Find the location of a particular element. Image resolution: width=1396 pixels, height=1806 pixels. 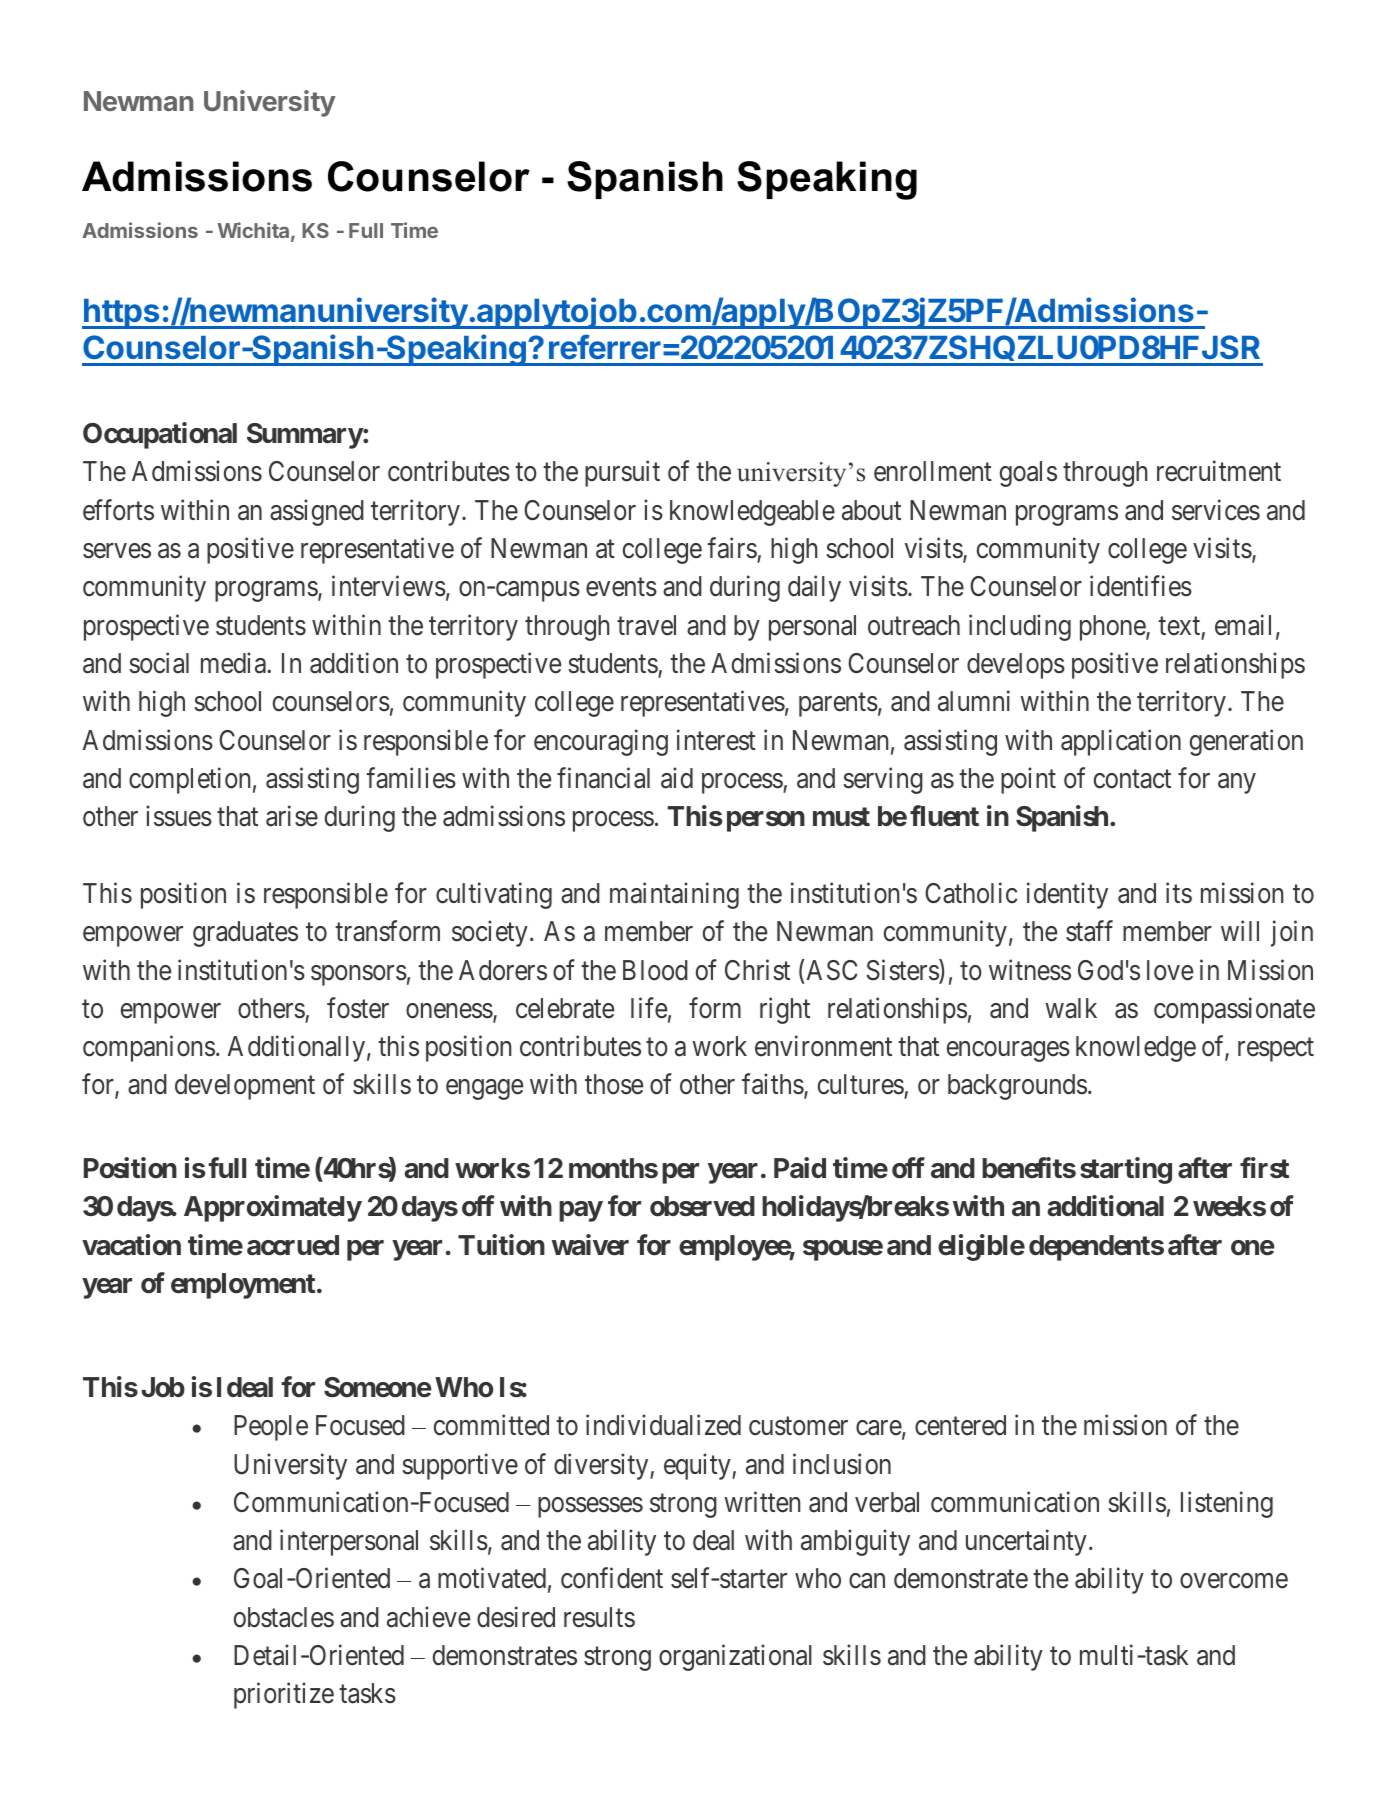

pursuit is located at coordinates (622, 474).
